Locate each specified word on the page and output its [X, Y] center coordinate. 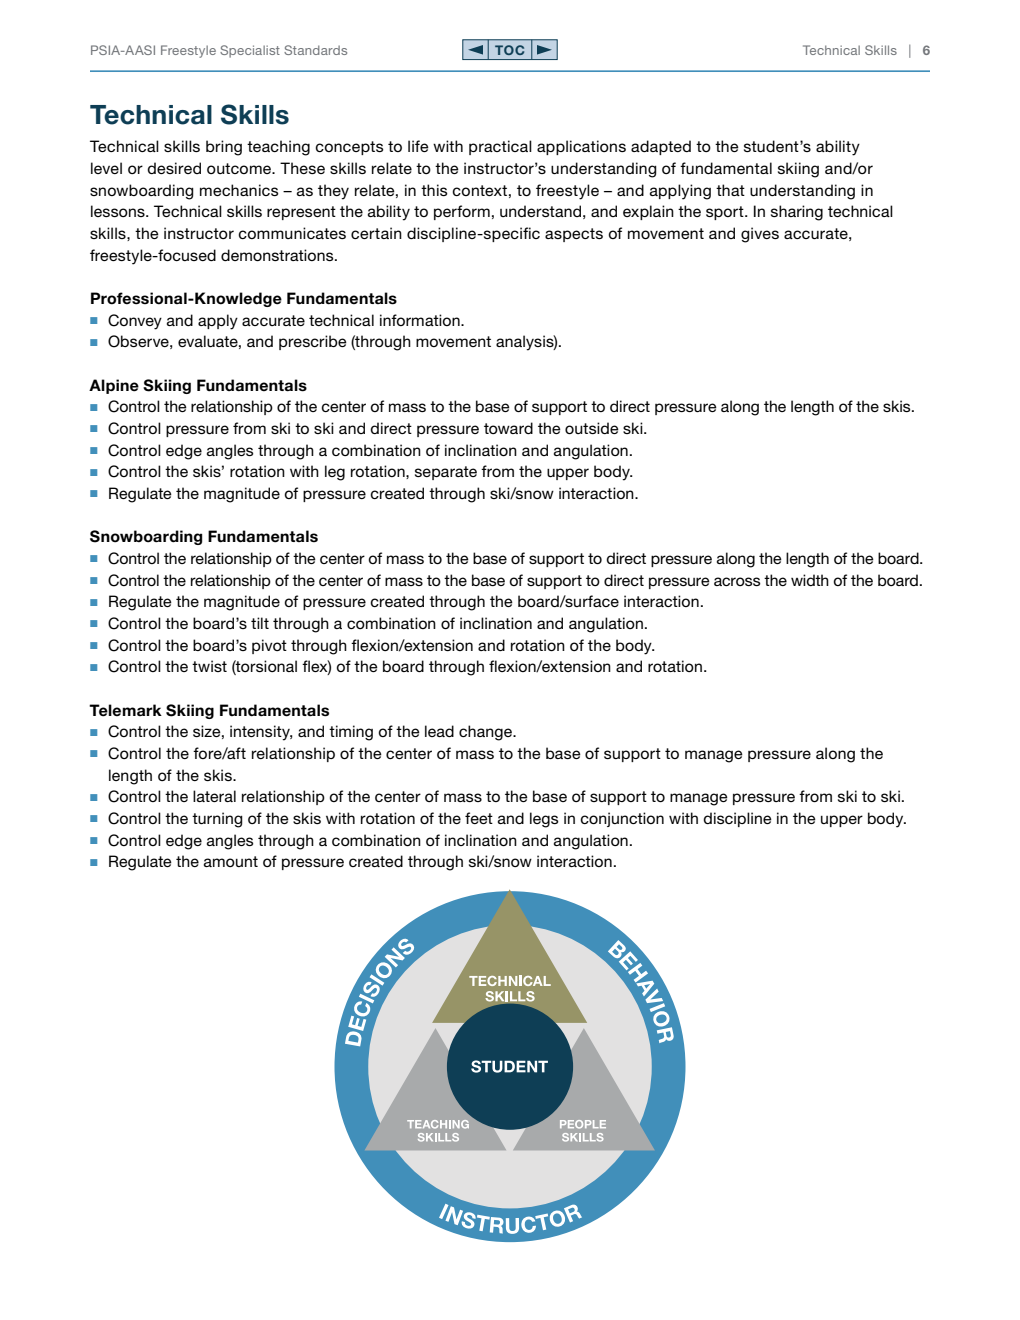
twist [209, 666]
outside [592, 428]
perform [462, 212]
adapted [661, 147]
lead [439, 731]
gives [760, 235]
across [737, 581]
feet [479, 818]
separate [446, 473]
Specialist [250, 51]
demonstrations [278, 255]
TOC [509, 50]
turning [217, 820]
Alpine [114, 386]
